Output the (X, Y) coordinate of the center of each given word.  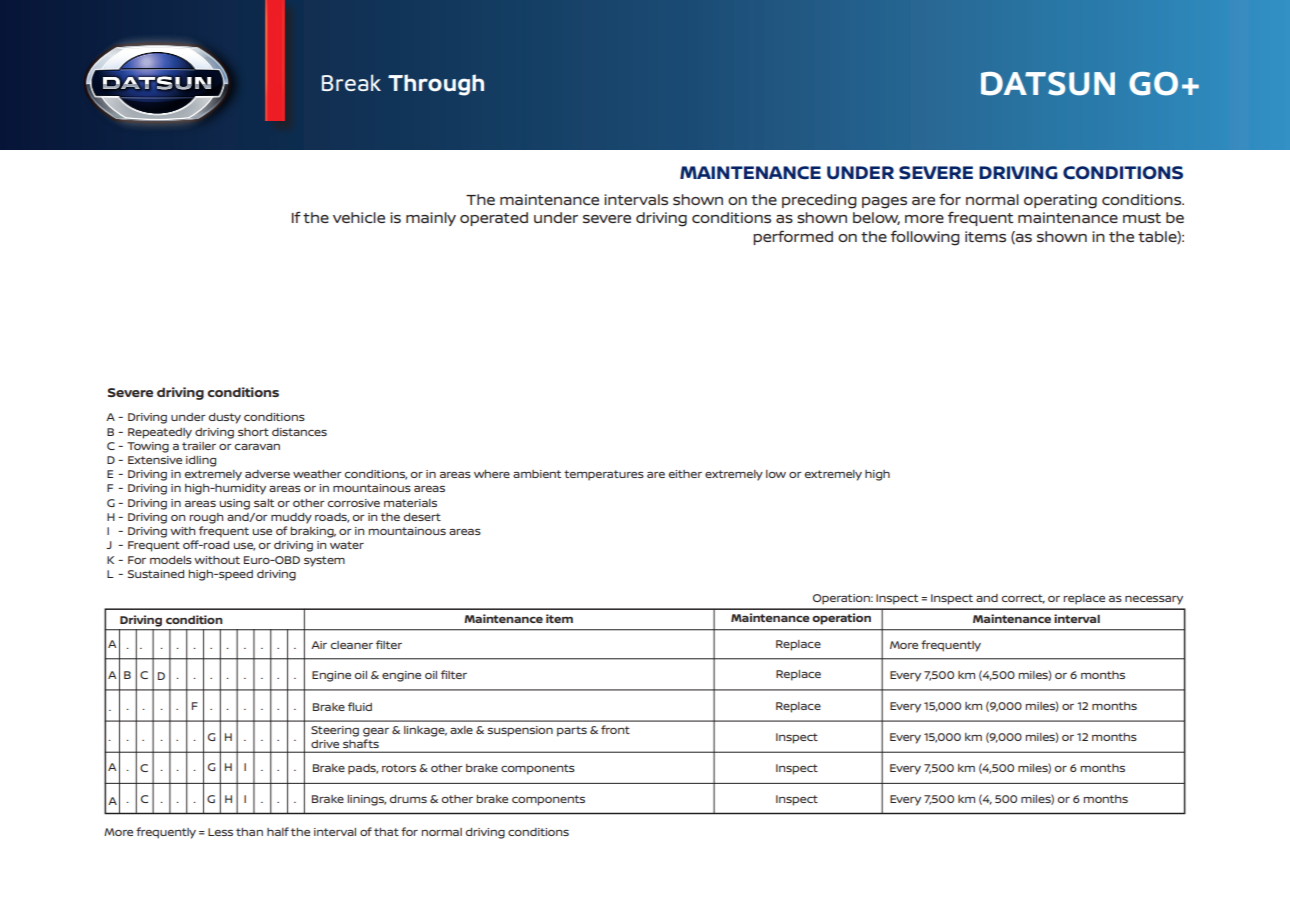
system (324, 561)
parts (572, 731)
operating (1060, 201)
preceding (819, 201)
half (278, 831)
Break (351, 82)
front (615, 729)
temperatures (604, 475)
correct (1023, 599)
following (925, 238)
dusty (225, 418)
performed (793, 237)
